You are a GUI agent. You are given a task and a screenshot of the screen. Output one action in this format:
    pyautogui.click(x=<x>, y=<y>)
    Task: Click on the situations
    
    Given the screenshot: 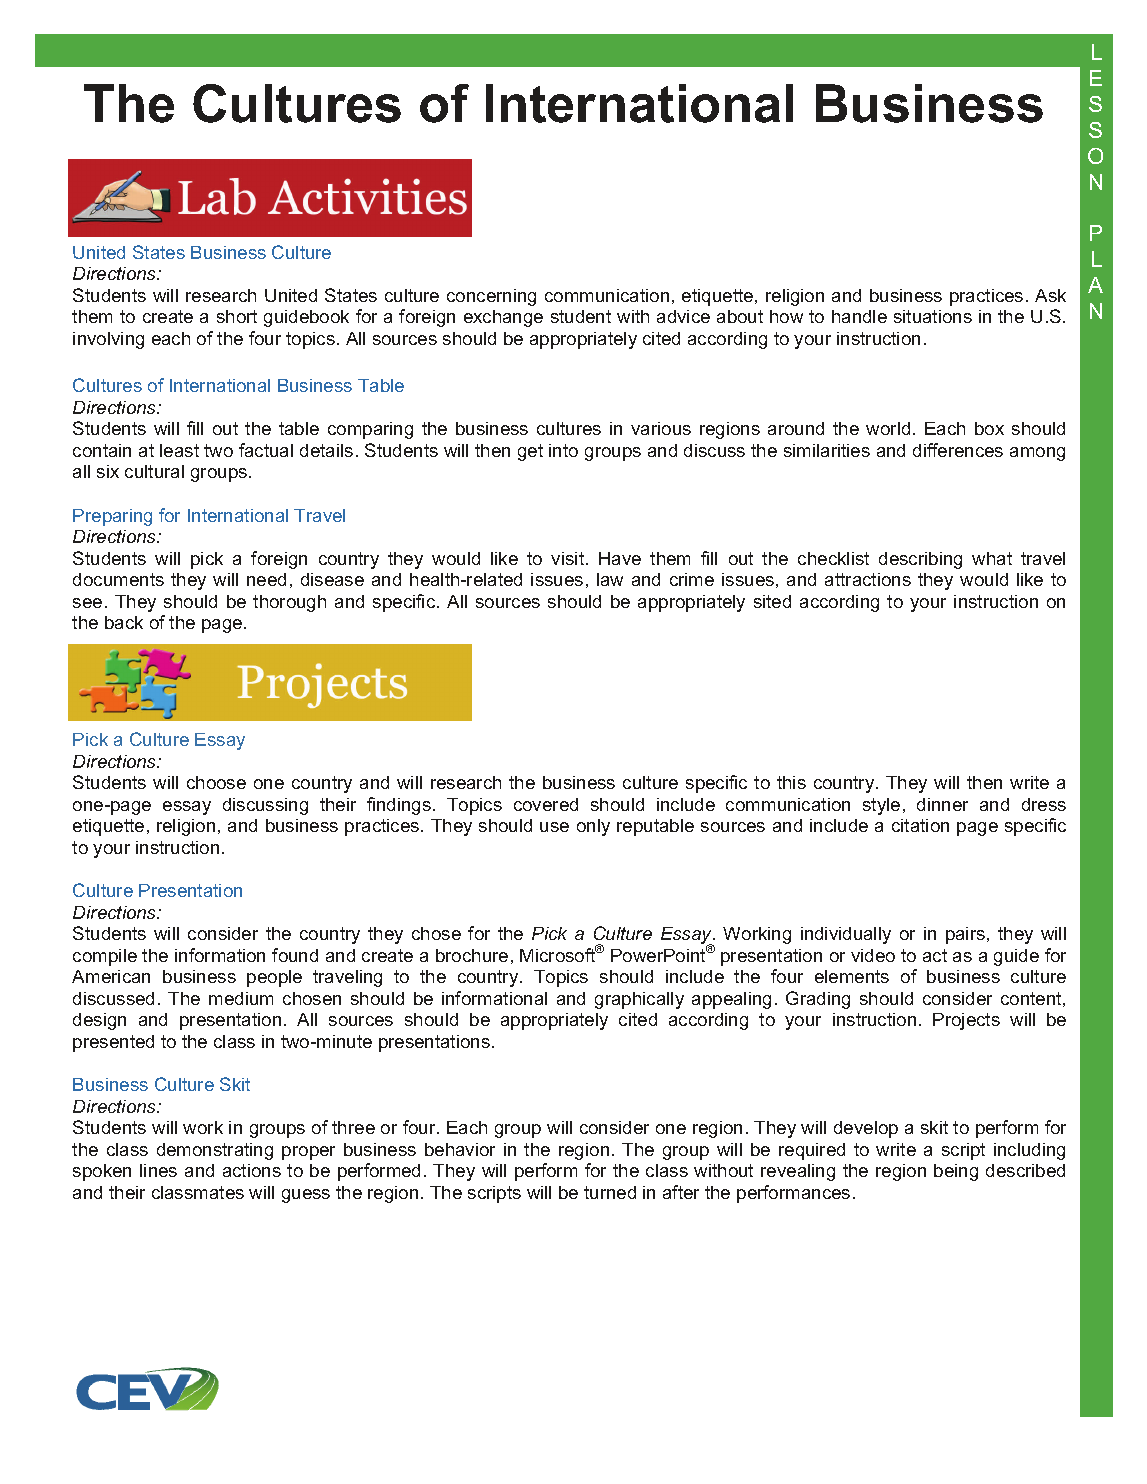 What is the action you would take?
    pyautogui.click(x=933, y=316)
